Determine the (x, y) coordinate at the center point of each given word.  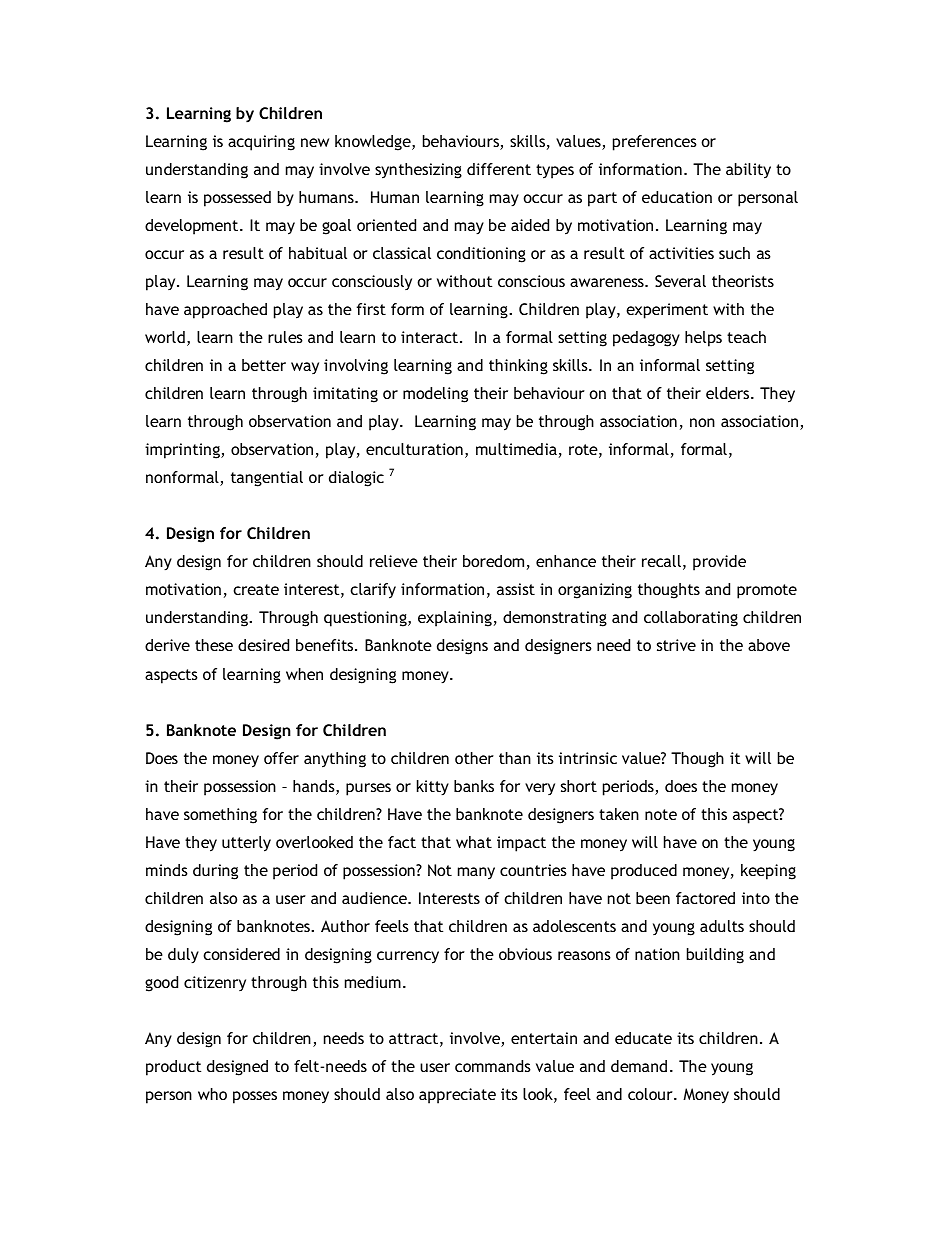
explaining (455, 619)
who (212, 1094)
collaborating (691, 619)
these (214, 645)
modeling (435, 395)
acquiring (261, 143)
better (264, 365)
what (474, 842)
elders (729, 393)
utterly (246, 844)
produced (644, 872)
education (677, 197)
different (499, 169)
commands (493, 1066)
